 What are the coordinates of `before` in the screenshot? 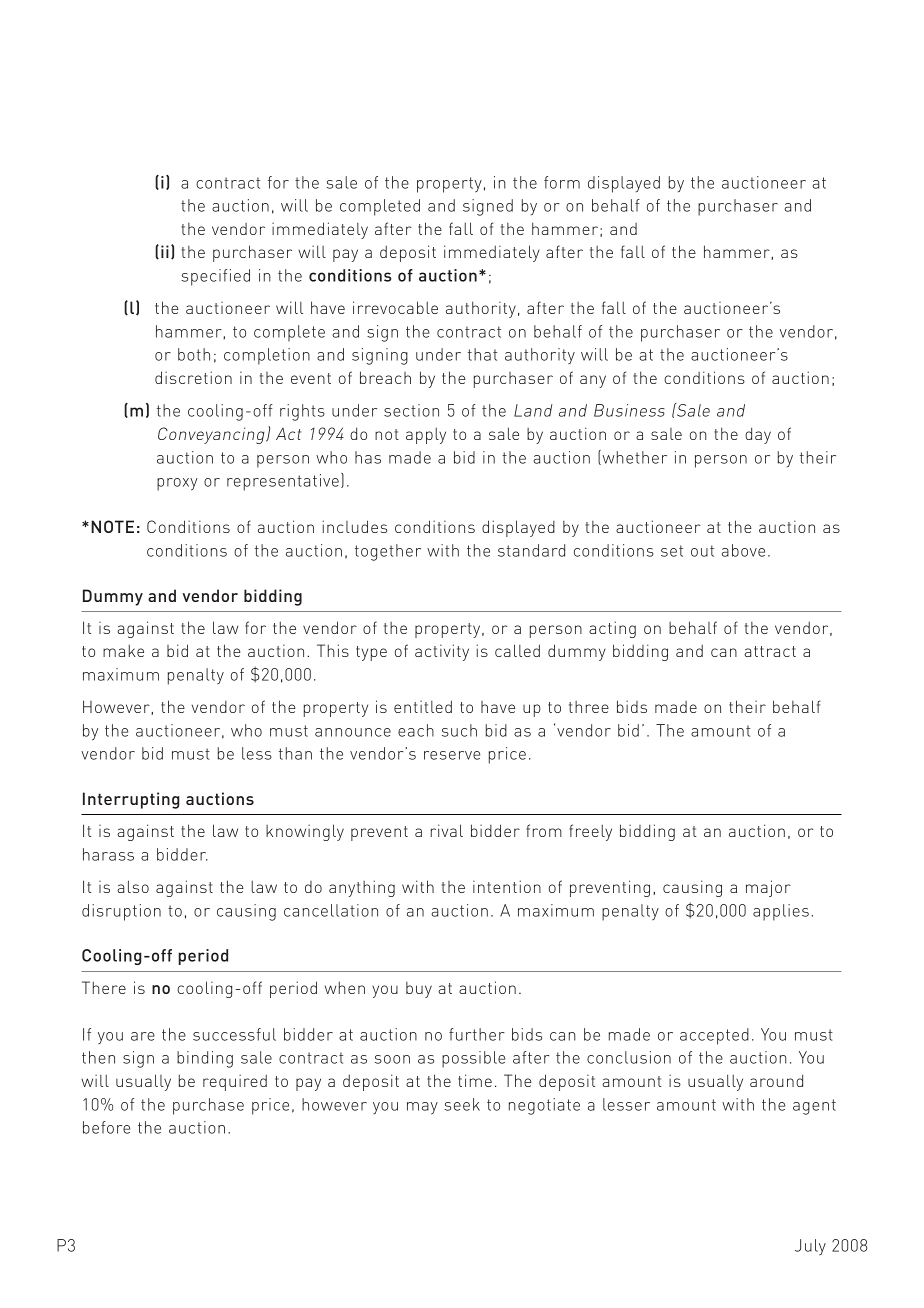 It's located at (106, 1127).
